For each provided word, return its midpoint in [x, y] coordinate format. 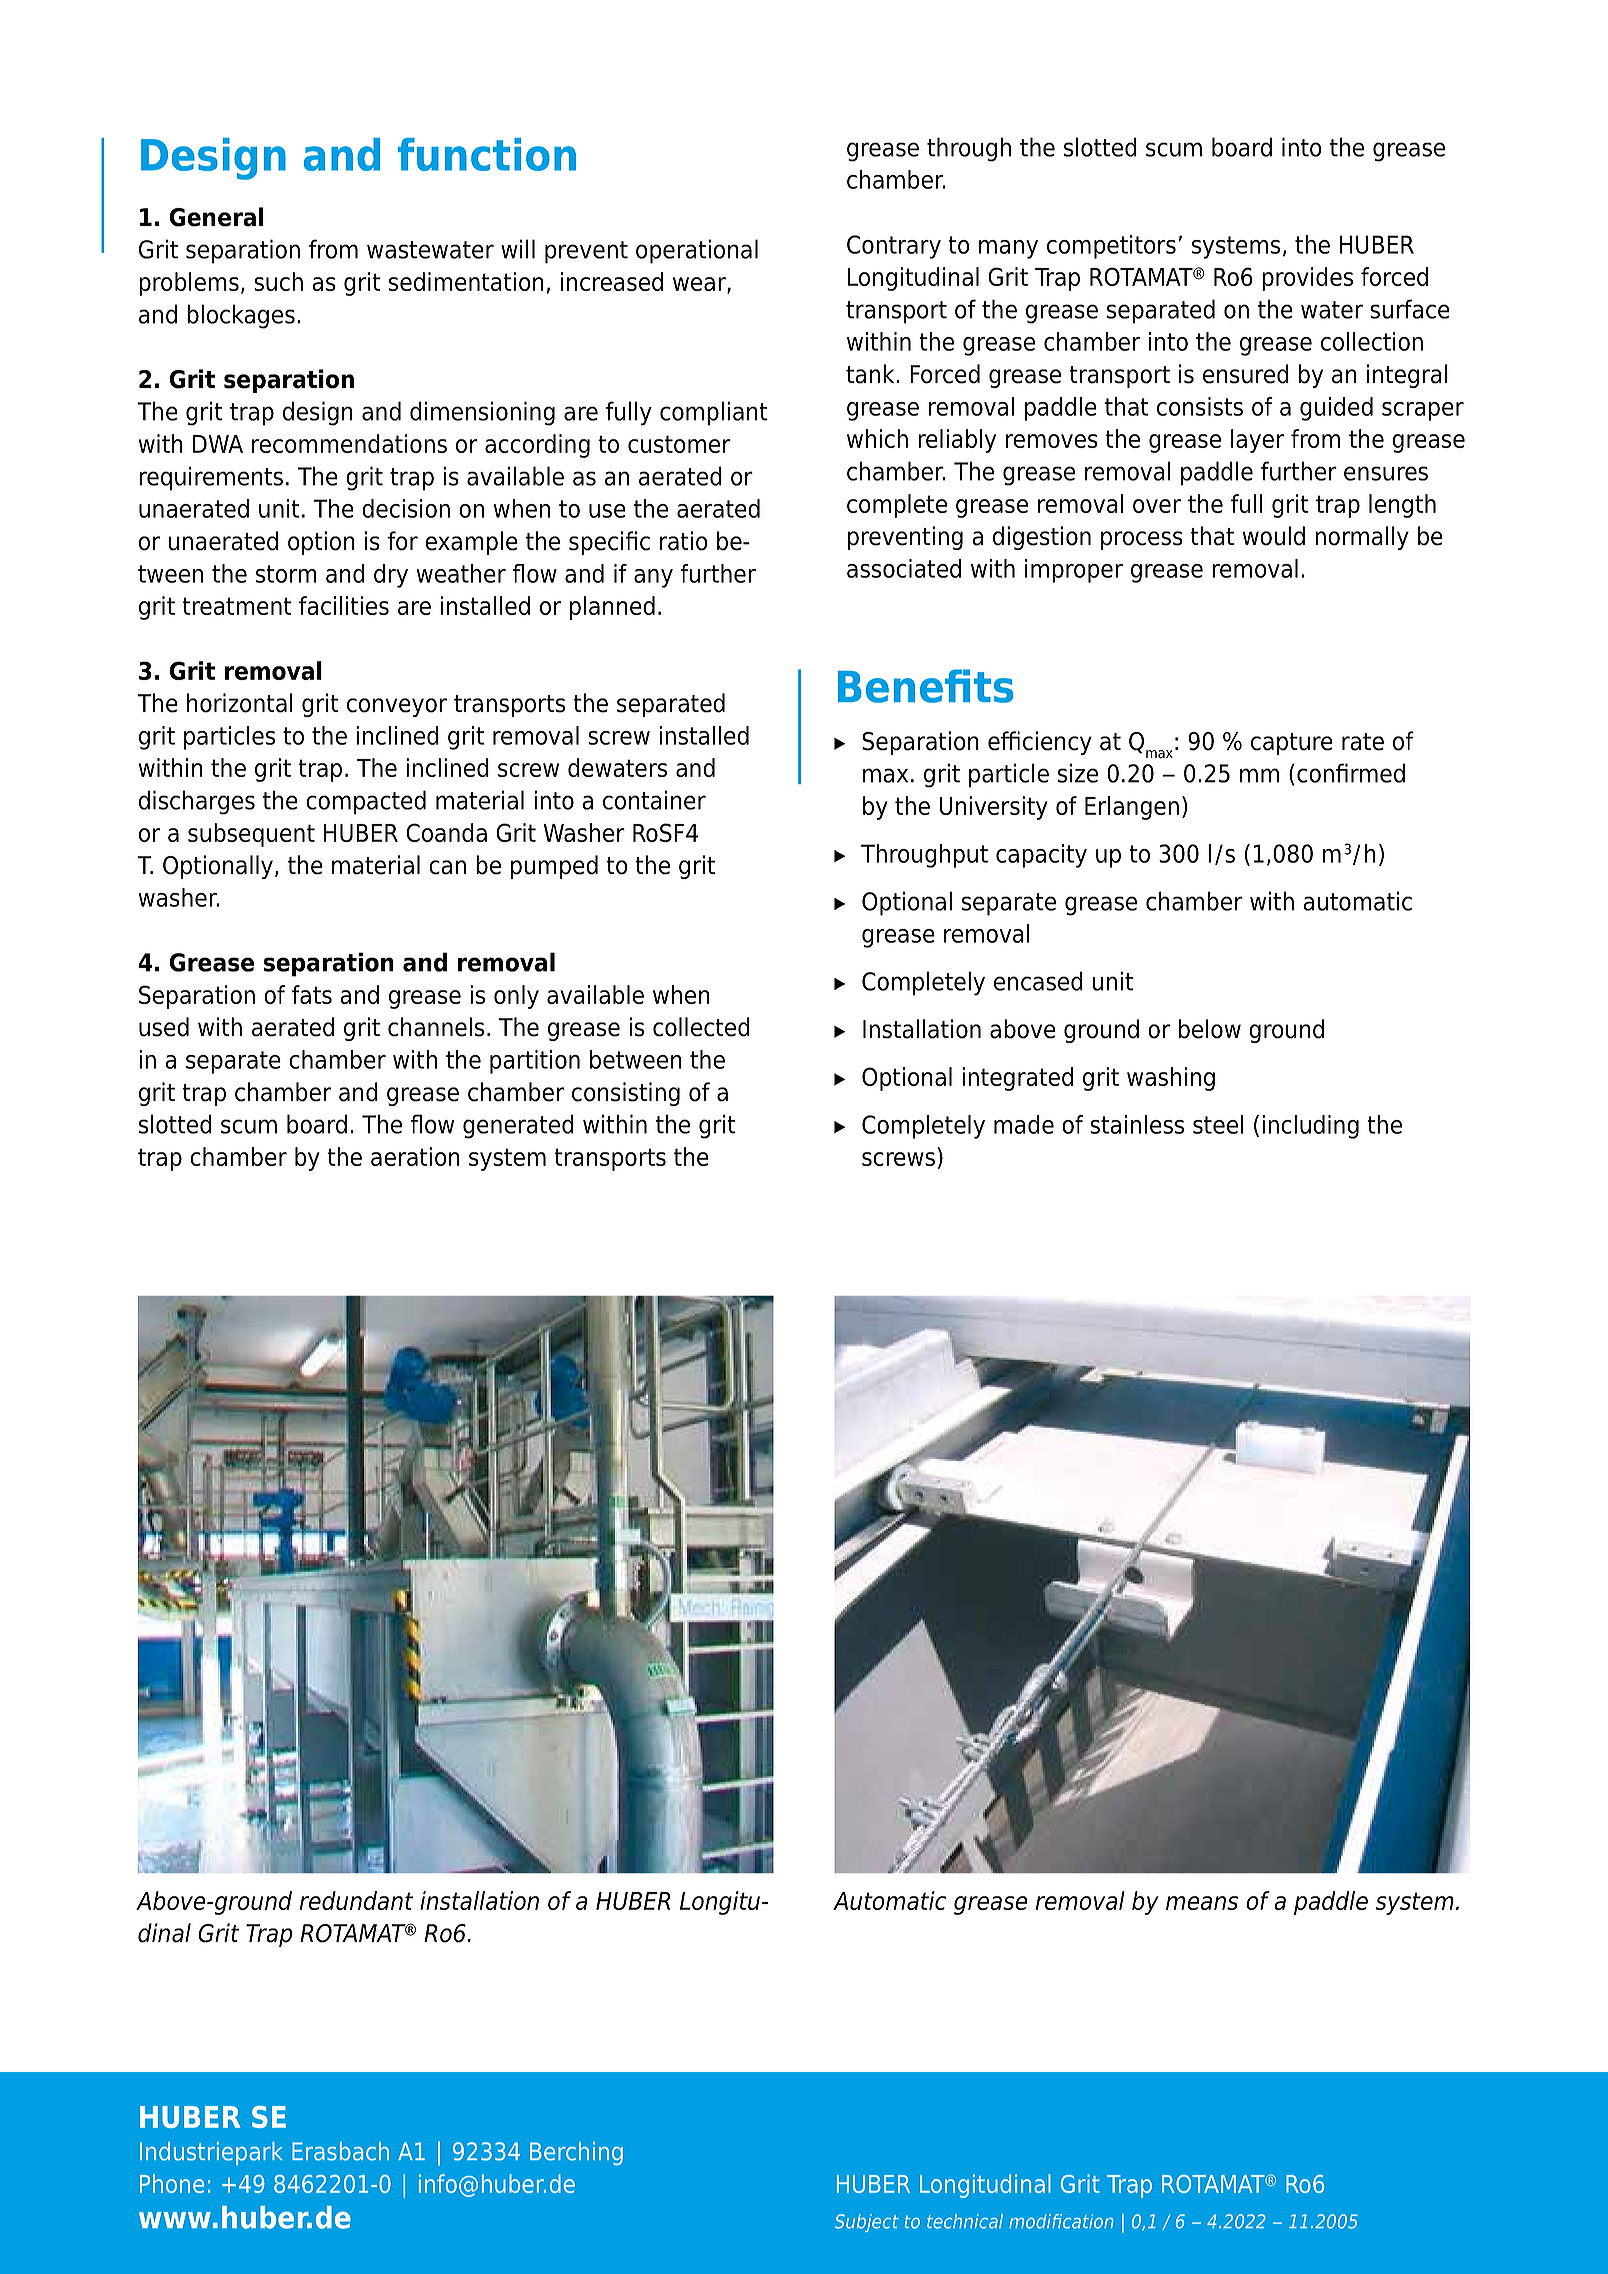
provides [1307, 279]
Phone [172, 2183]
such [278, 281]
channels [436, 1027]
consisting [626, 1094]
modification [1061, 2221]
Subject [867, 2223]
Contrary [894, 247]
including [1310, 1127]
